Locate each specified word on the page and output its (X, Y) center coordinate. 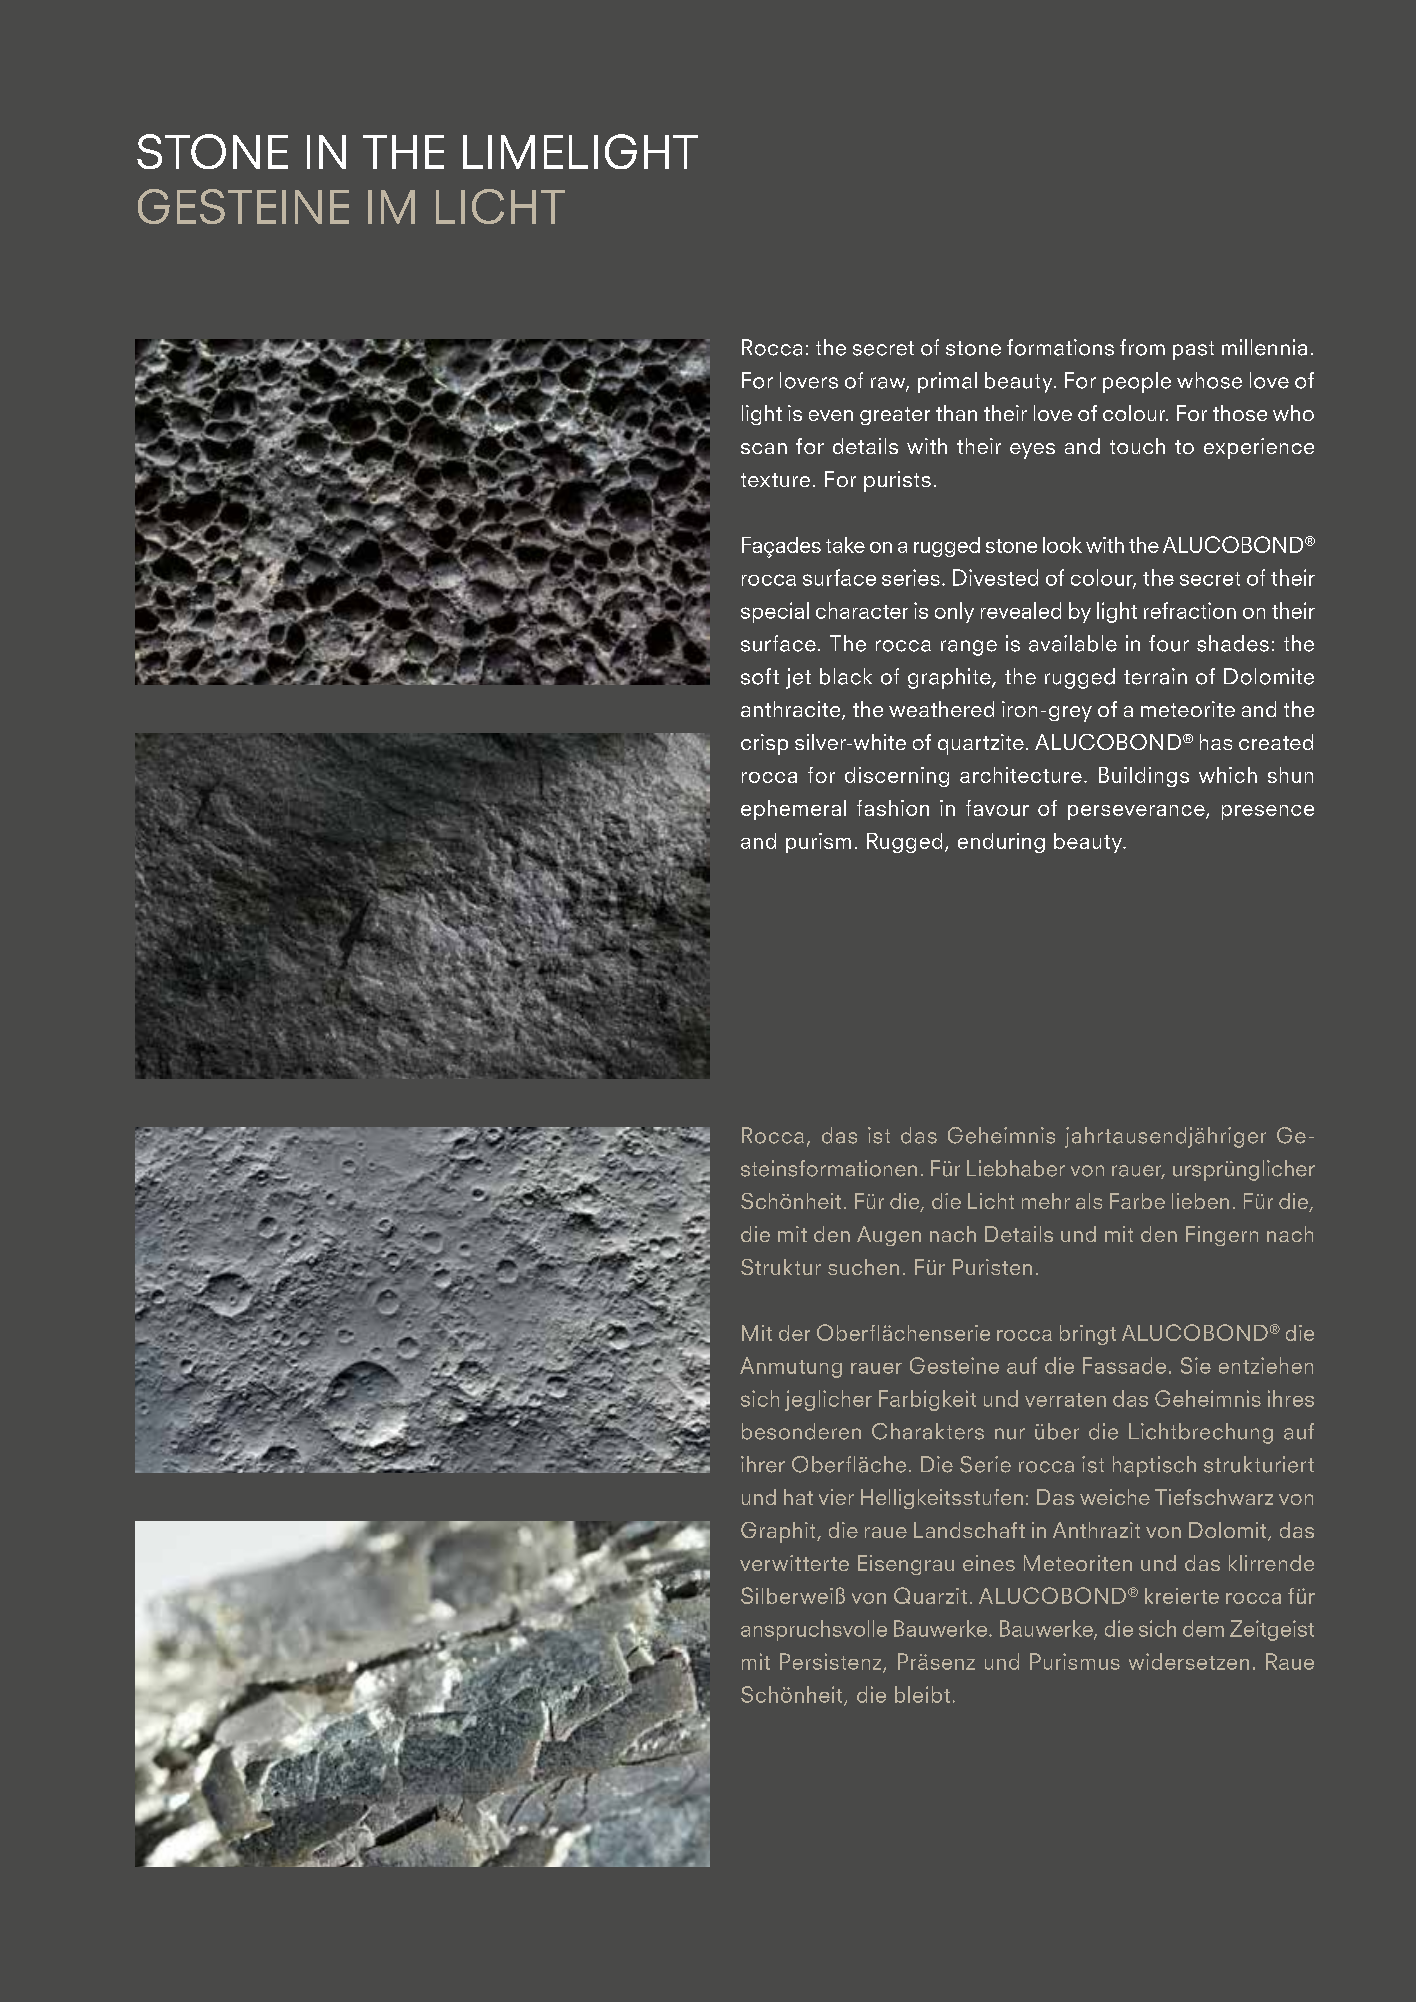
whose (1209, 380)
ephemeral (793, 810)
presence (1268, 812)
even (831, 415)
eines (989, 1563)
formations (1060, 347)
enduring (1001, 843)
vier (836, 1497)
